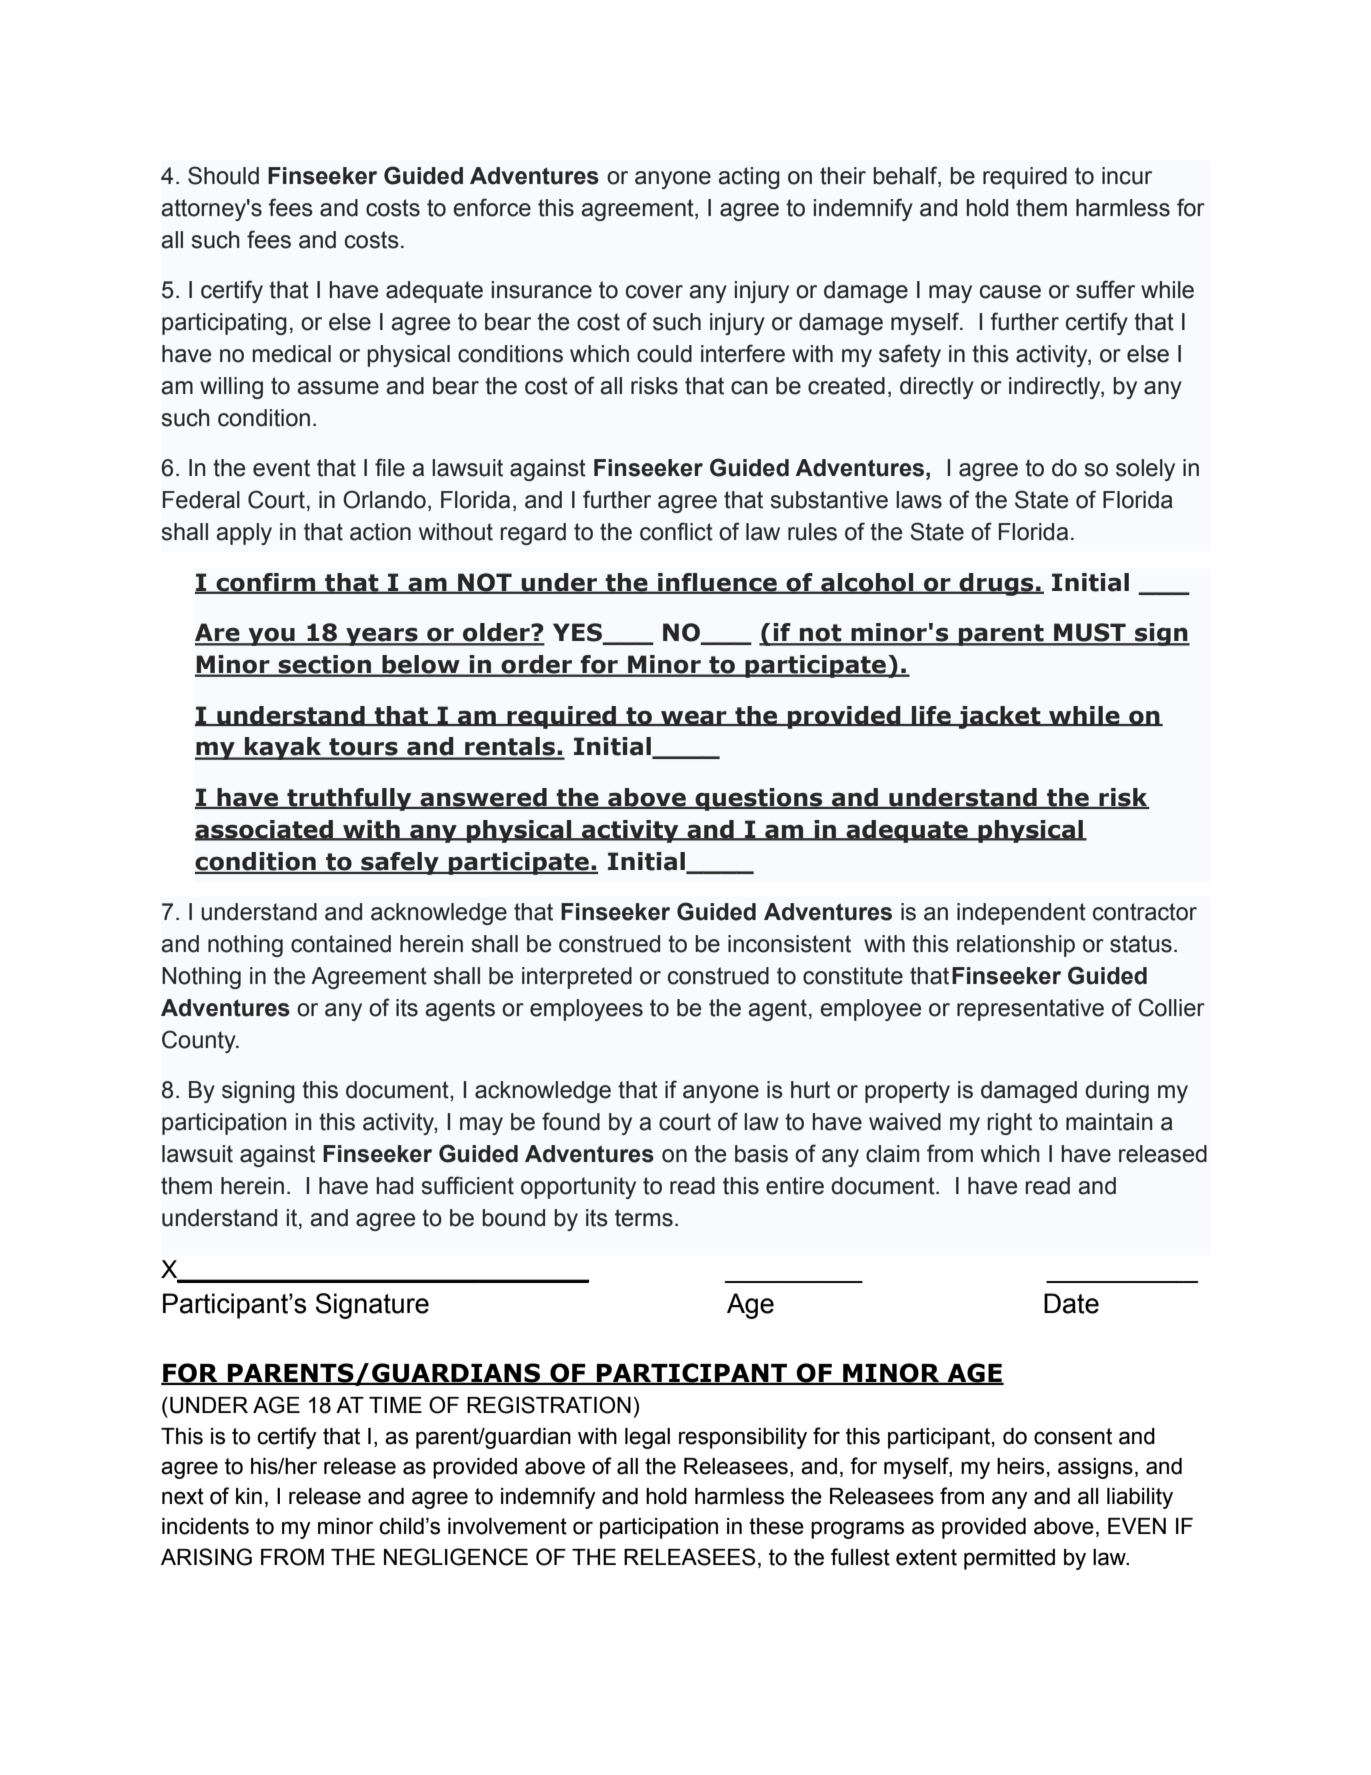 The height and width of the screenshot is (1775, 1371). I want to click on wear, so click(694, 718).
